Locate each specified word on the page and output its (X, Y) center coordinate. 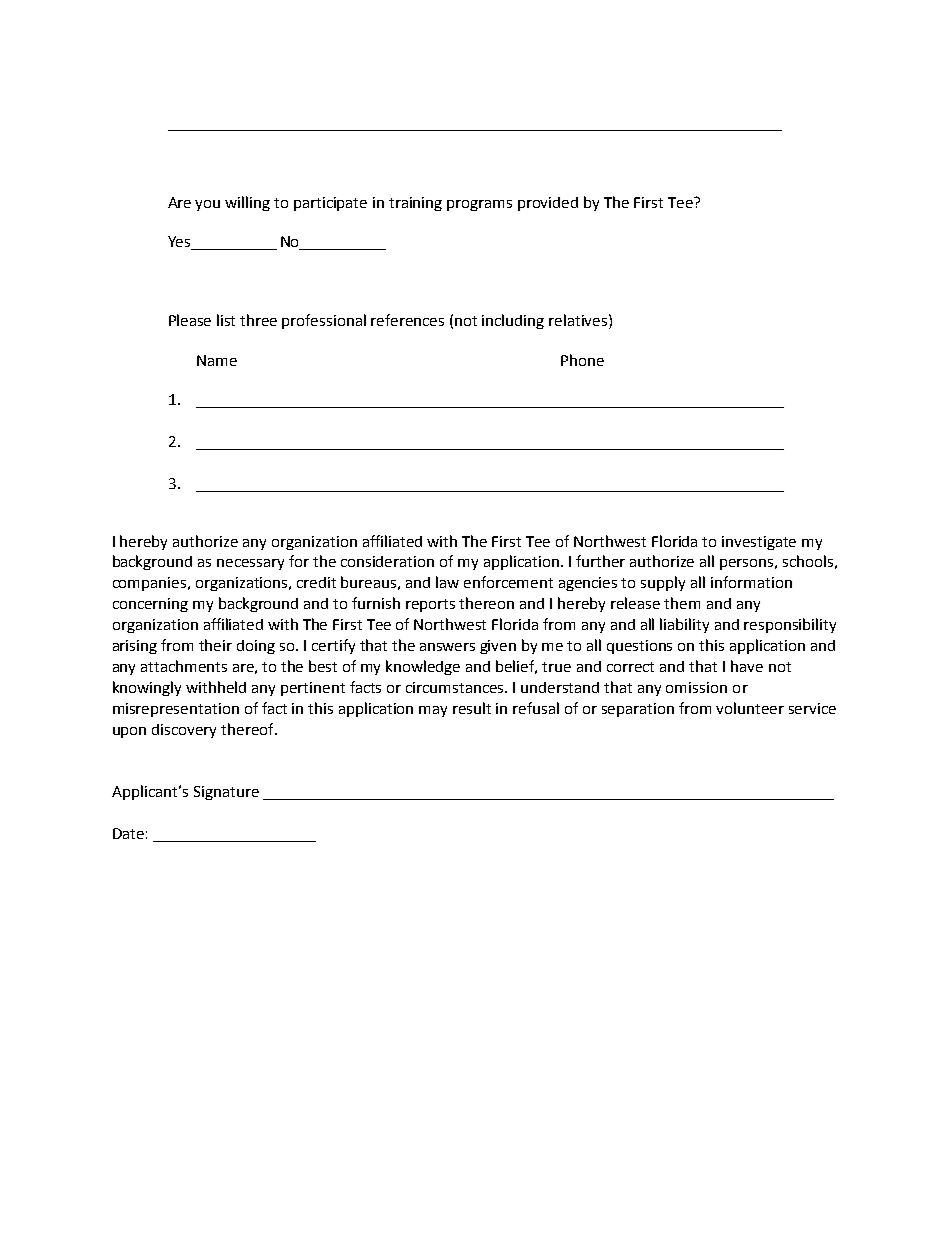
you (207, 205)
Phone (582, 360)
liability (684, 625)
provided (548, 204)
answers (447, 647)
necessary (250, 564)
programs (479, 205)
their (215, 645)
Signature (226, 793)
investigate (759, 543)
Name (217, 360)
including (513, 321)
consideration (387, 561)
